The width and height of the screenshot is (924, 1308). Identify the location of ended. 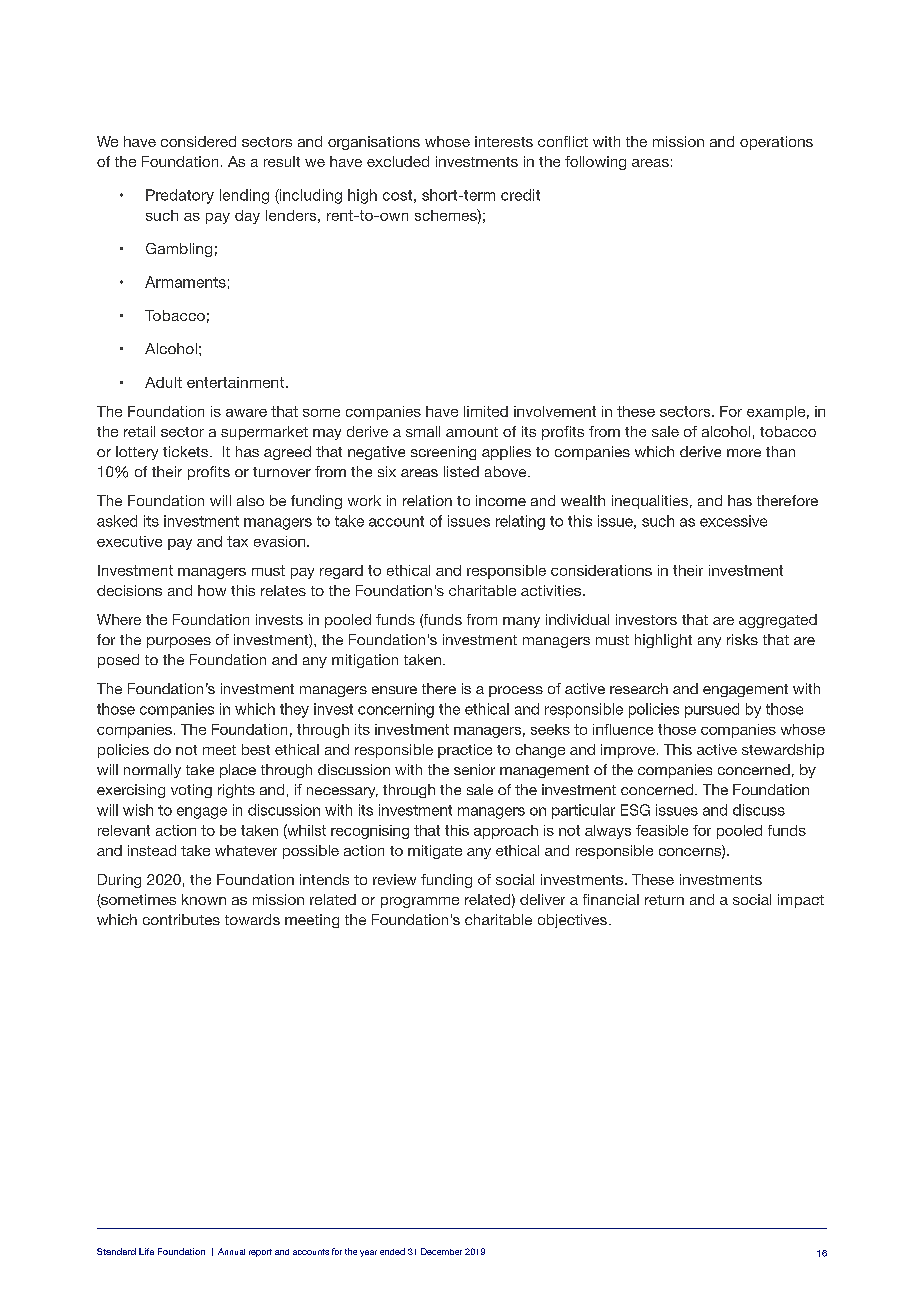
(392, 1251).
